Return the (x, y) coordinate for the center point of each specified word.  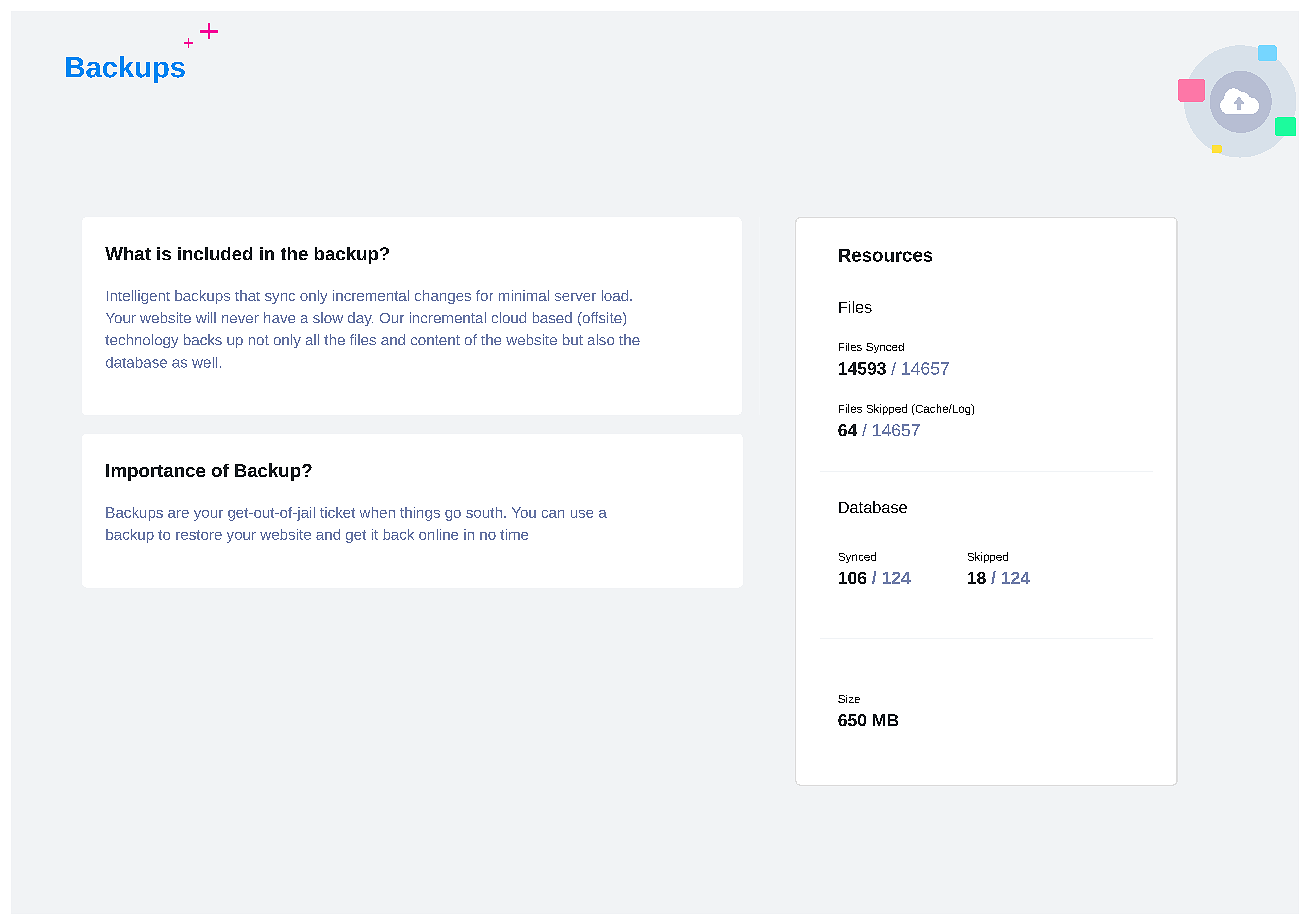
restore (199, 535)
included (215, 253)
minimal (524, 295)
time (514, 534)
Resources (885, 255)
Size (849, 699)
